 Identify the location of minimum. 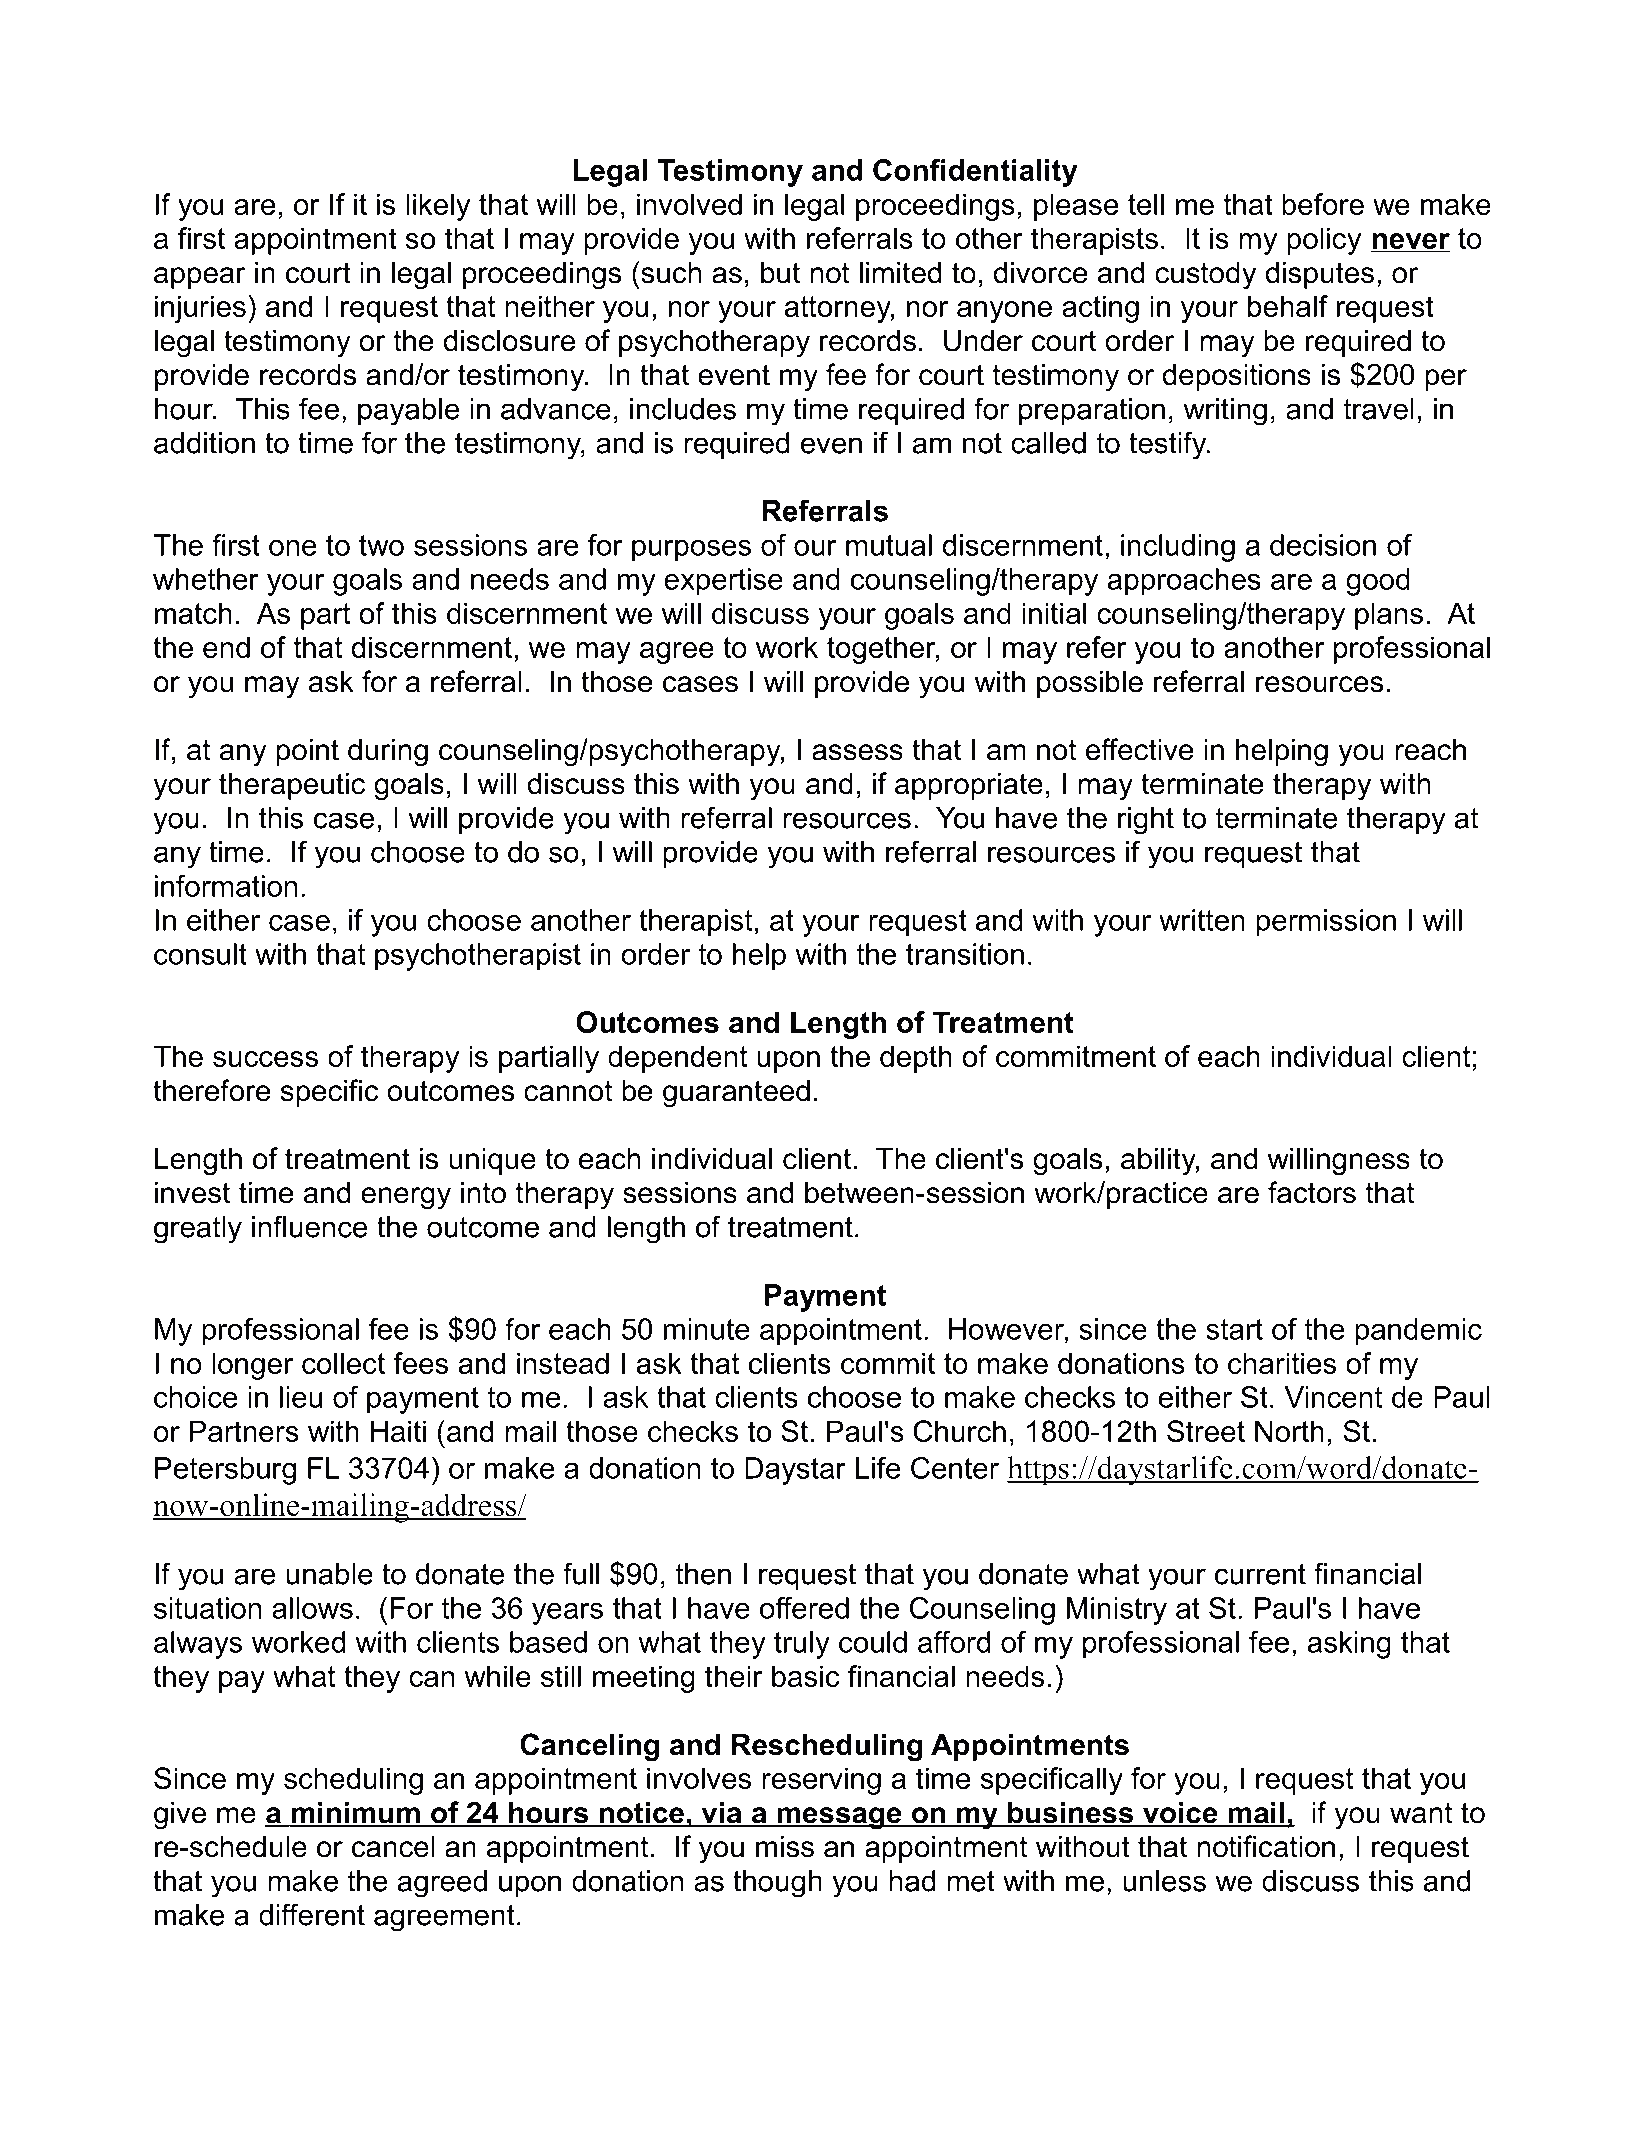
(355, 1813).
